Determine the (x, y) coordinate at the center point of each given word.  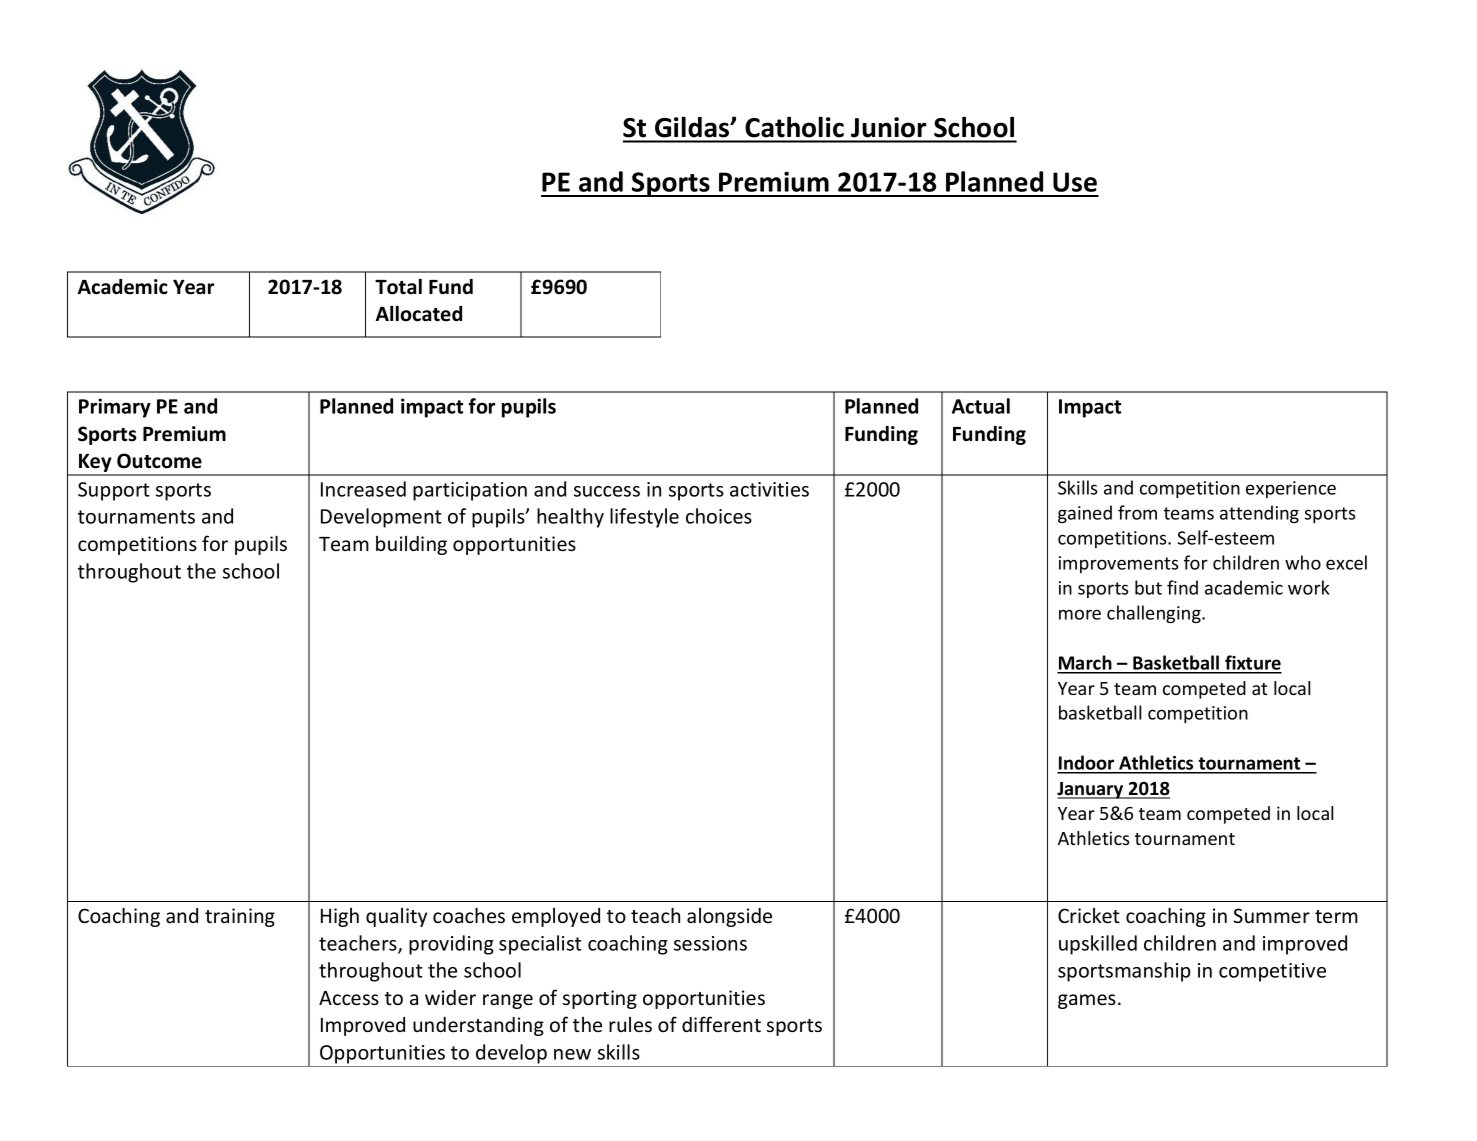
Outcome (159, 461)
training (240, 917)
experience (1291, 489)
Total (398, 286)
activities (769, 489)
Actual (981, 406)
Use (1075, 182)
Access (349, 998)
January (1091, 790)
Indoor (1086, 764)
